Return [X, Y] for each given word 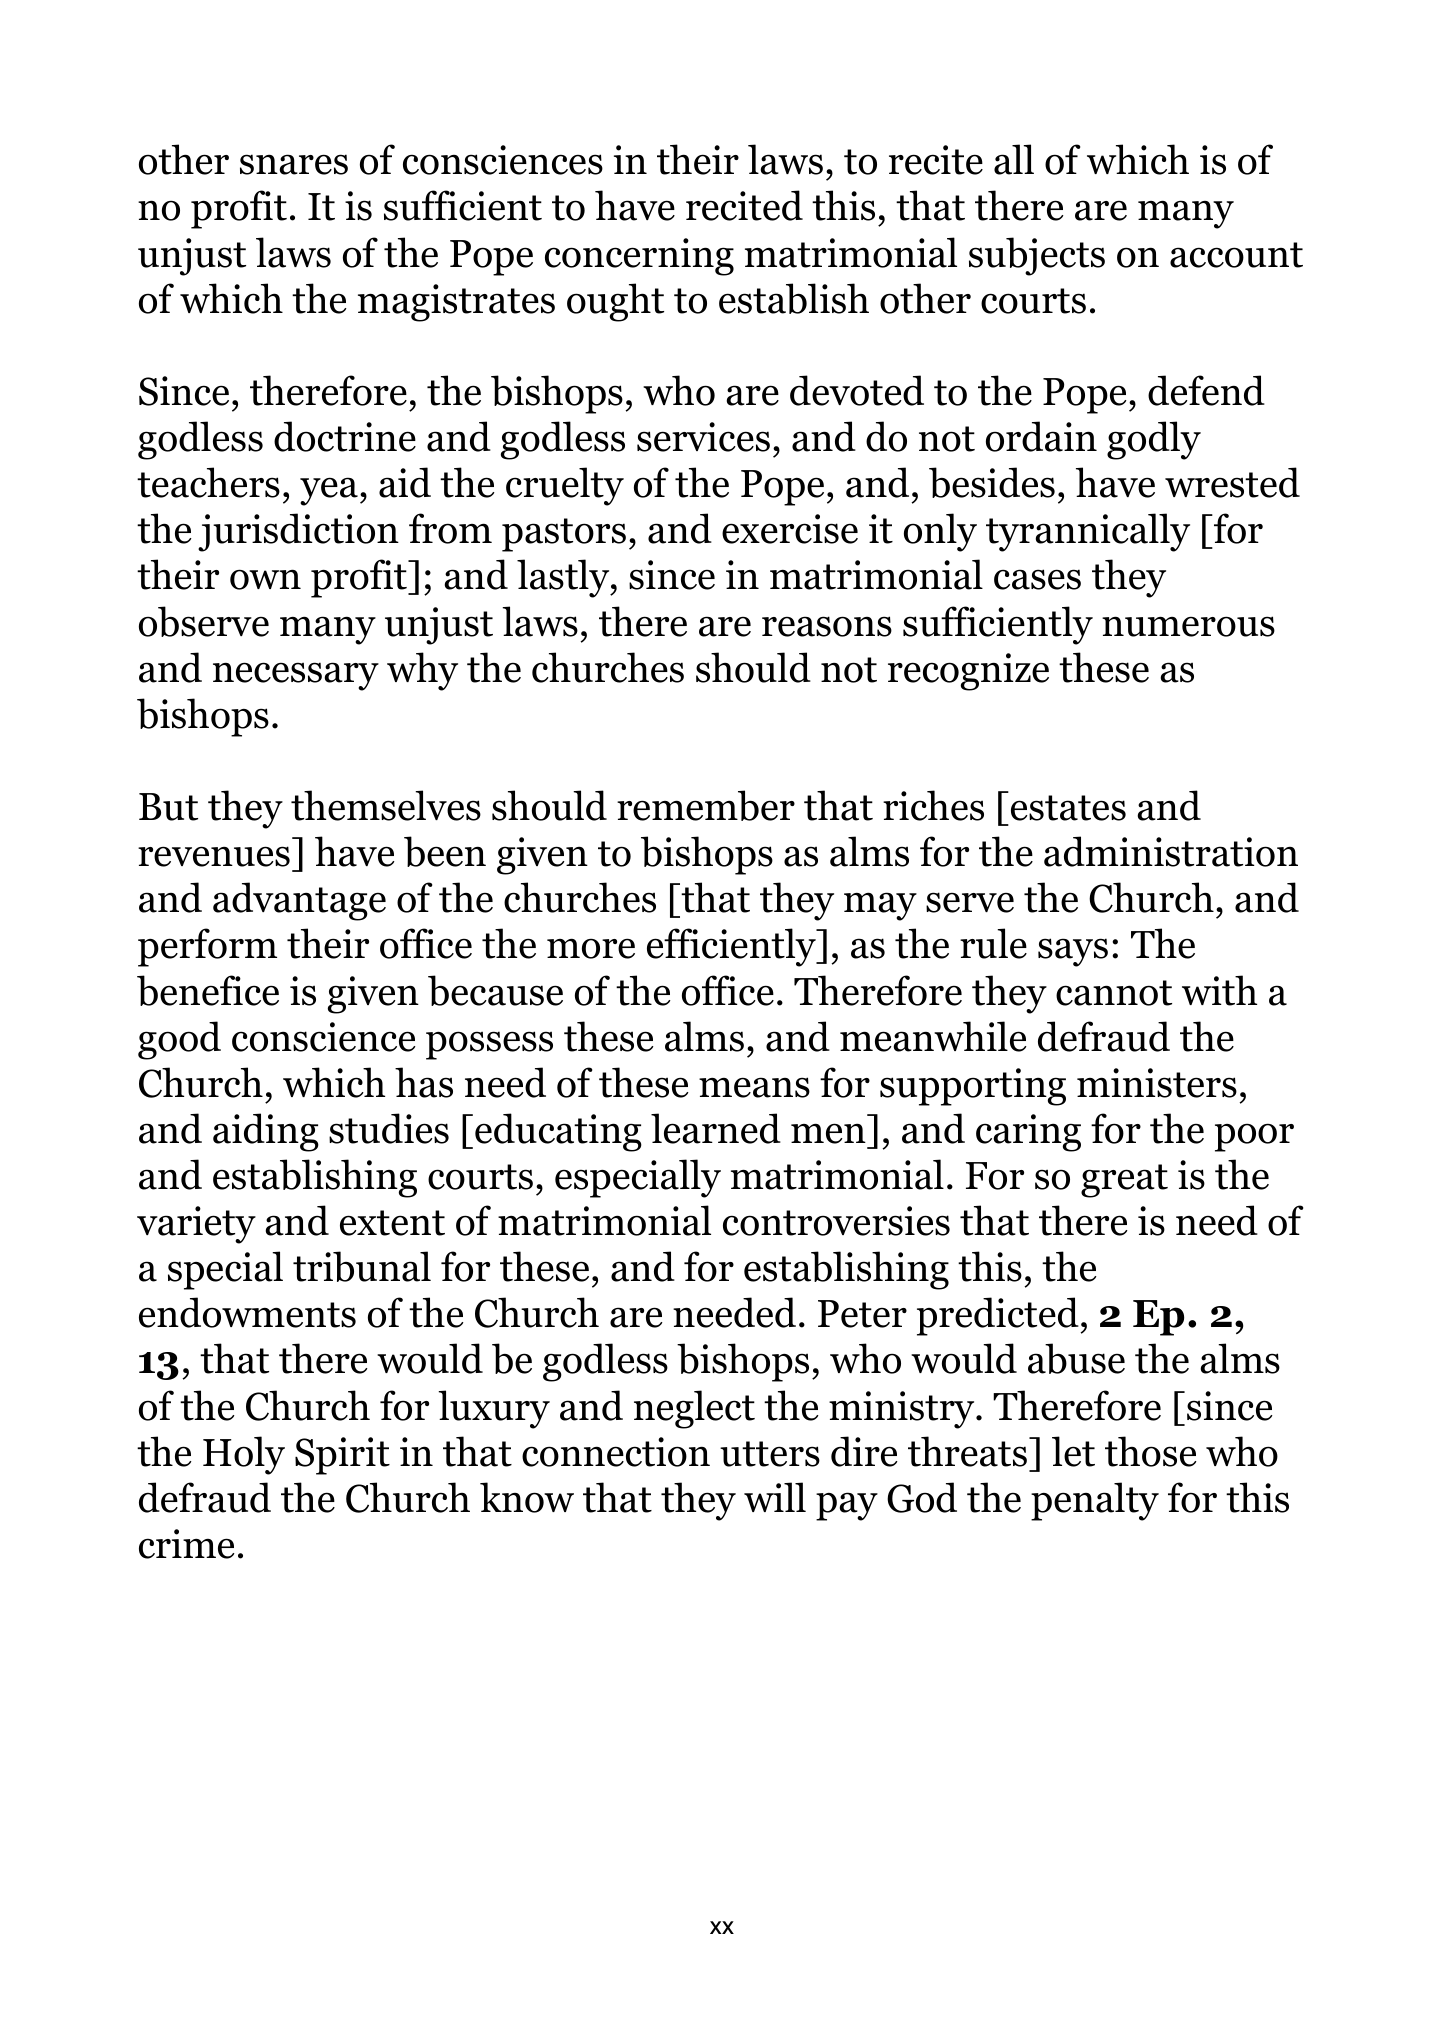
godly [1154, 440]
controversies [836, 1221]
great [1124, 1181]
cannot [1114, 993]
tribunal [362, 1266]
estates [1068, 808]
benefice [208, 990]
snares [294, 164]
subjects [1037, 256]
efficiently [732, 947]
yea [329, 491]
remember [706, 805]
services [703, 437]
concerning [639, 257]
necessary [296, 676]
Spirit [342, 1456]
